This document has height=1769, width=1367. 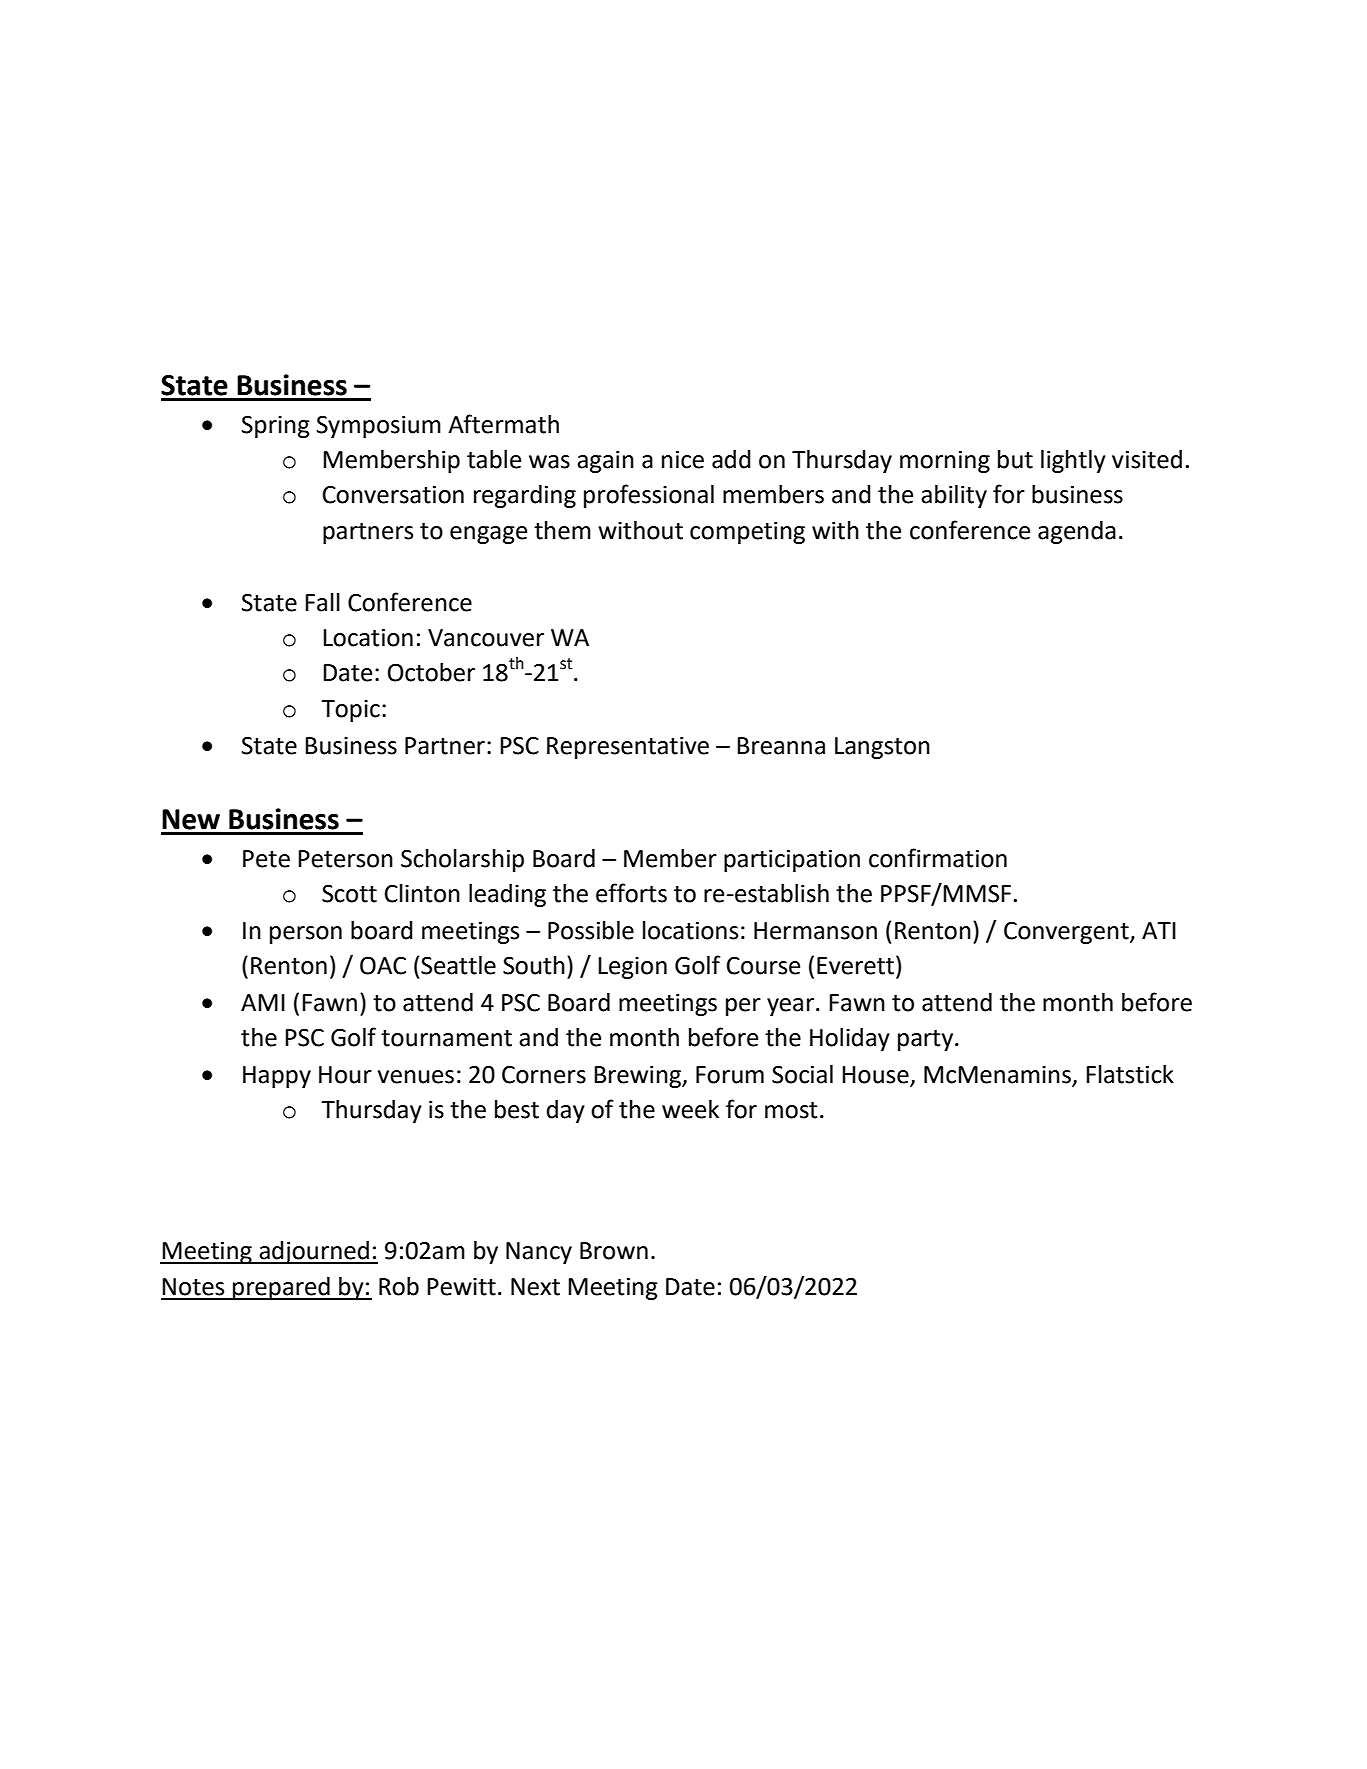 What do you see at coordinates (281, 1288) in the document?
I see `prepared` at bounding box center [281, 1288].
